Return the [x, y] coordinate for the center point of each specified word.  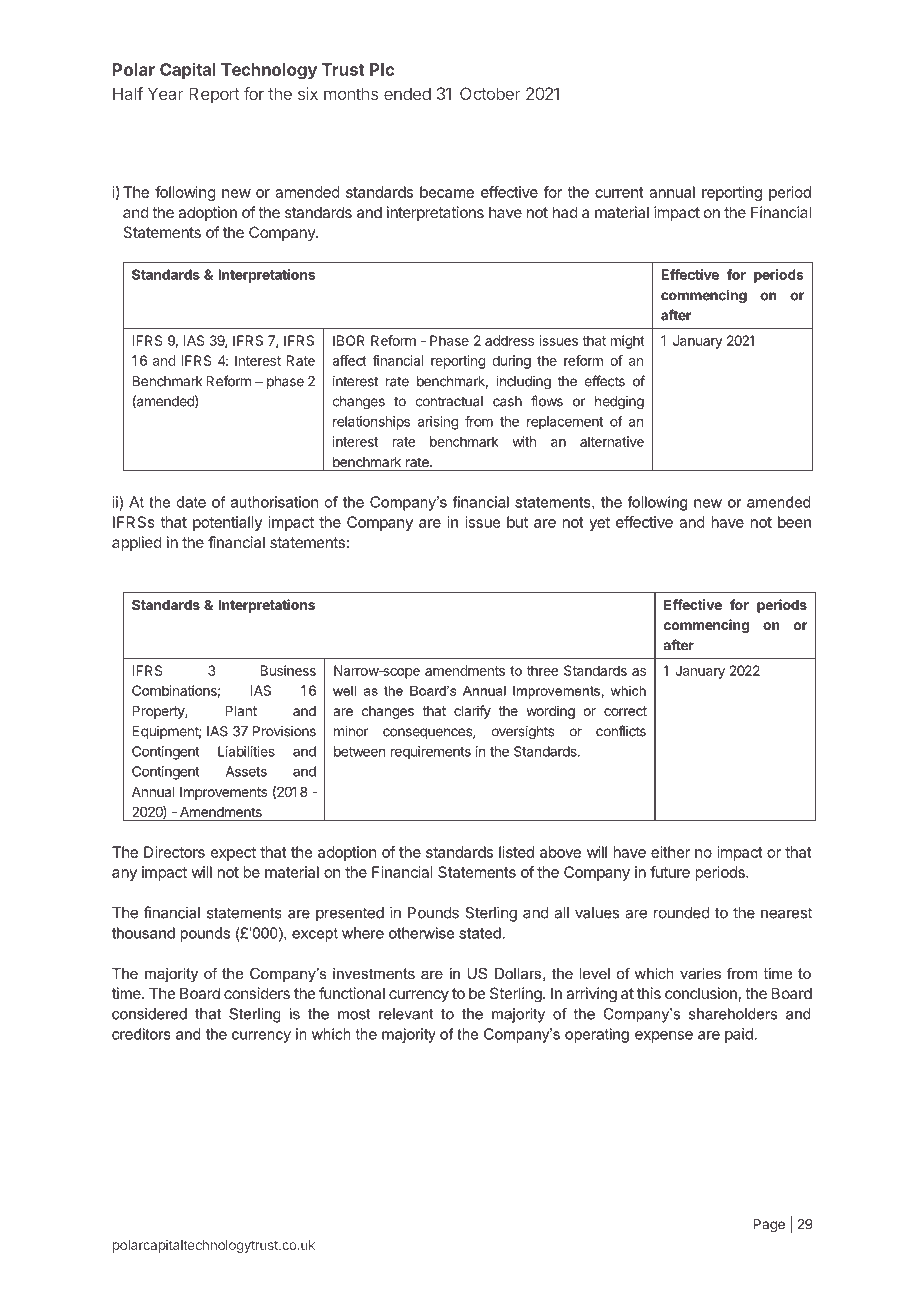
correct [625, 711]
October [490, 93]
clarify [472, 712]
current [619, 192]
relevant [406, 1014]
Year [166, 93]
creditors [141, 1034]
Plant [241, 711]
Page [769, 1226]
